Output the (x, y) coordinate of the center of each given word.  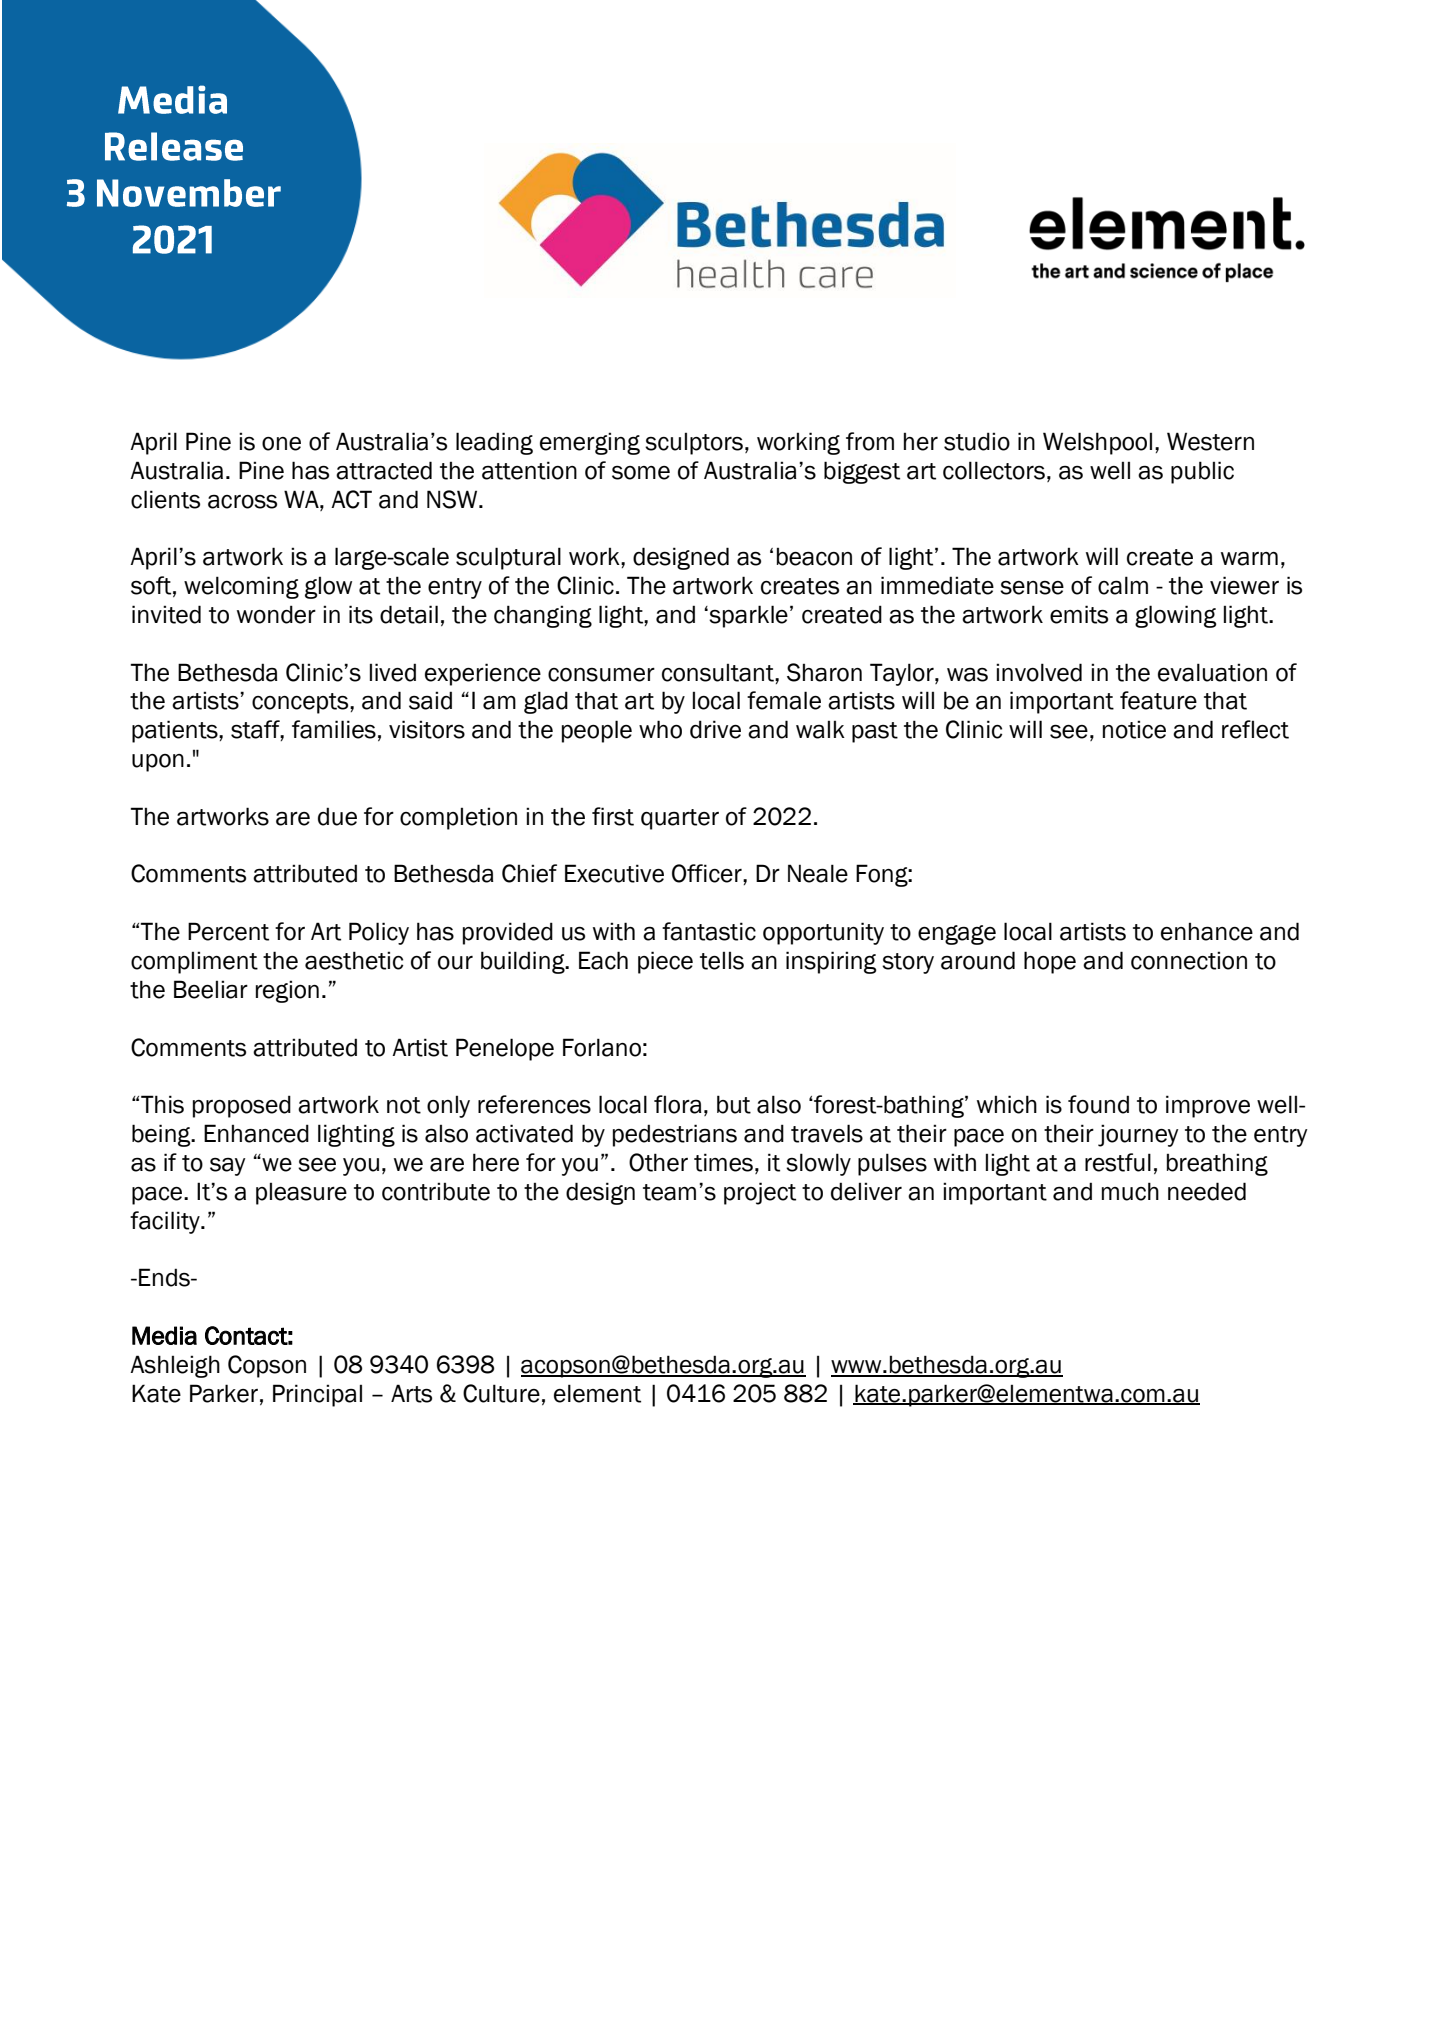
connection (1189, 960)
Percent (228, 931)
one (281, 444)
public (1202, 472)
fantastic (709, 931)
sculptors (694, 443)
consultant (719, 672)
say (228, 1167)
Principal (317, 1395)
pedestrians (675, 1135)
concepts (301, 703)
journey (1138, 1135)
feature (1158, 700)
